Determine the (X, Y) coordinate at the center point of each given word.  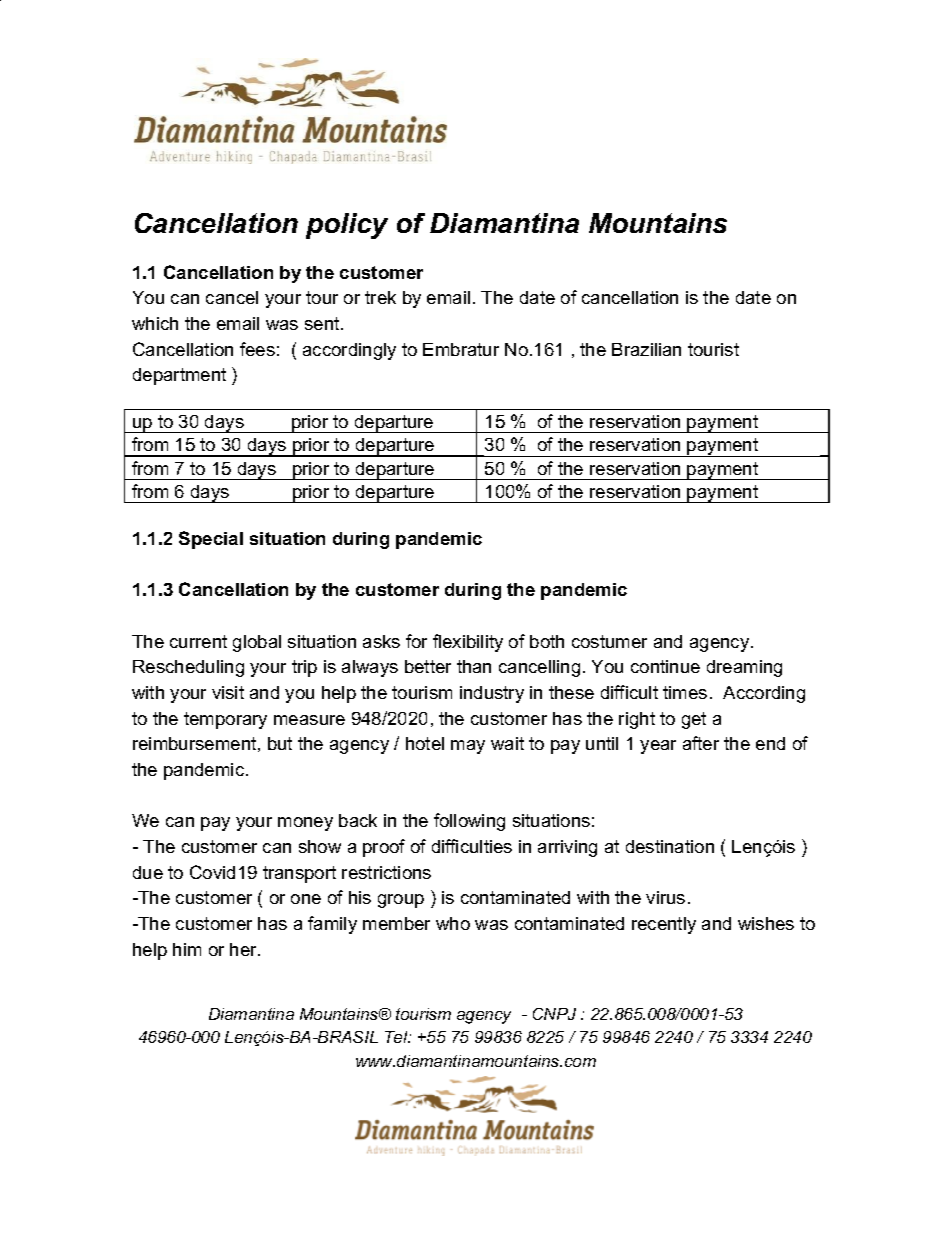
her (244, 949)
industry (492, 694)
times (685, 692)
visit (228, 692)
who (453, 923)
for (416, 641)
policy (347, 226)
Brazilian (646, 349)
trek (380, 297)
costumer (609, 641)
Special (211, 540)
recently (664, 925)
